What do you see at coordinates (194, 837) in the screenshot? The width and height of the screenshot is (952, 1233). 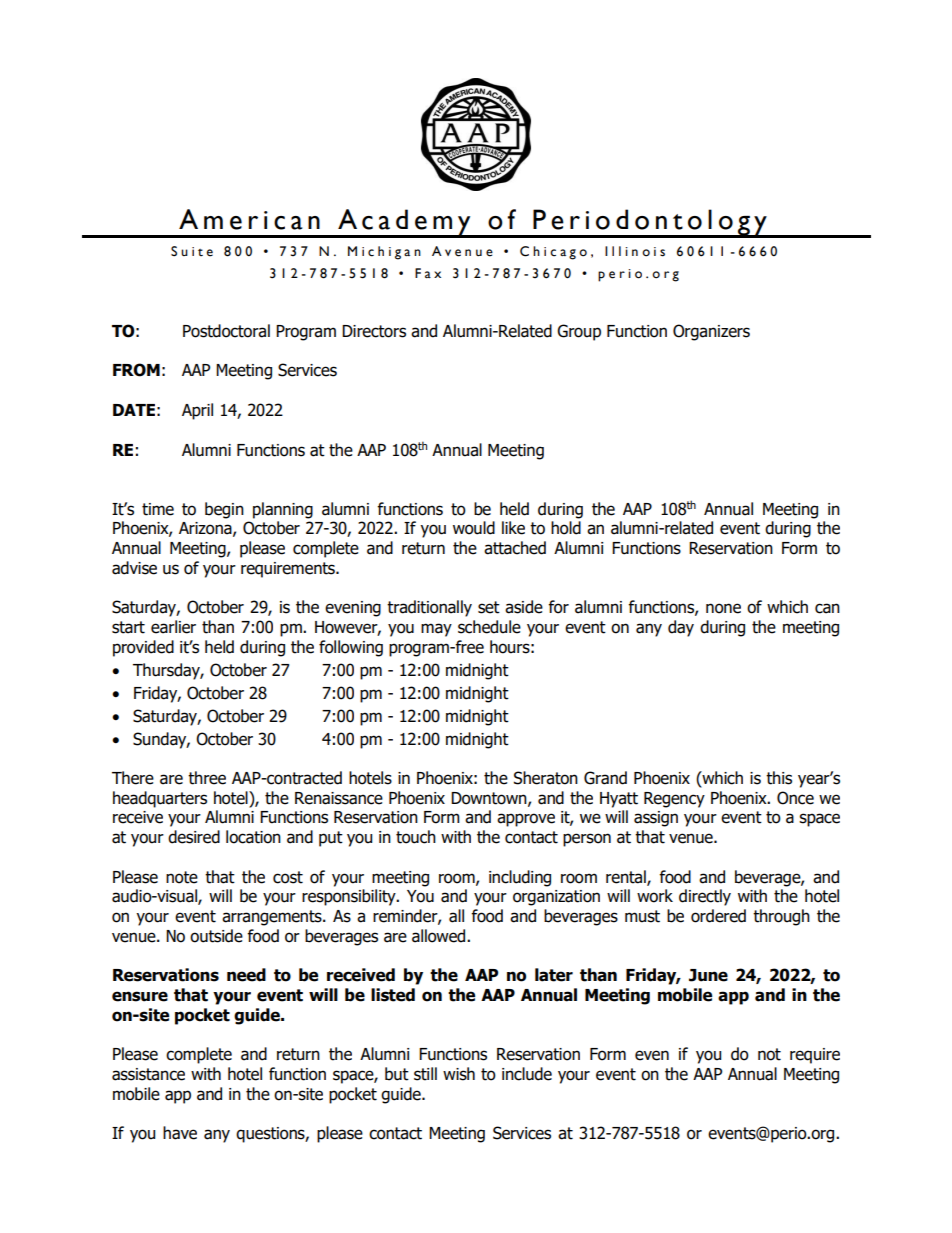 I see `desired` at bounding box center [194, 837].
